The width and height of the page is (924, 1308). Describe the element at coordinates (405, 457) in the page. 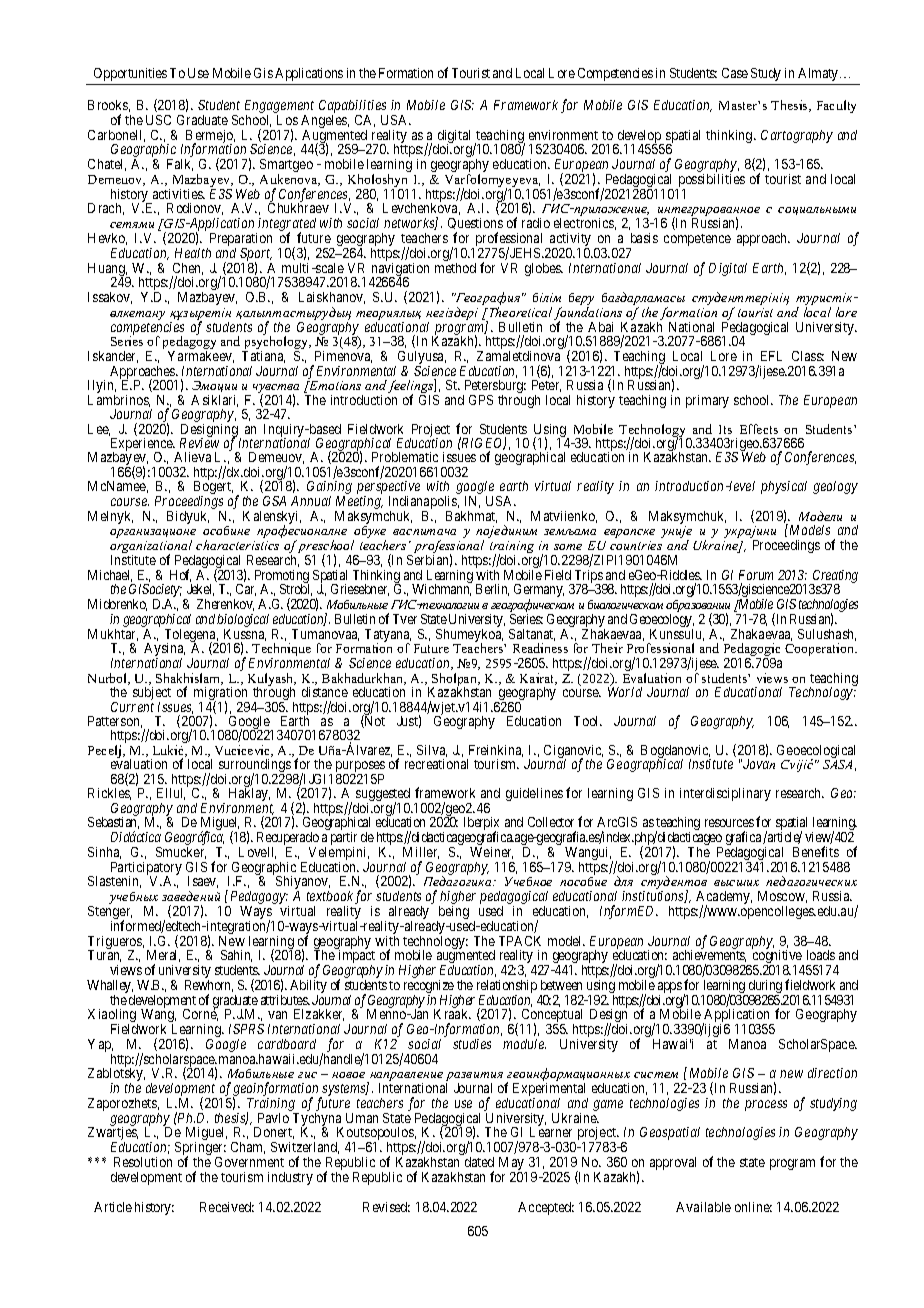

I see `Problematic` at that location.
